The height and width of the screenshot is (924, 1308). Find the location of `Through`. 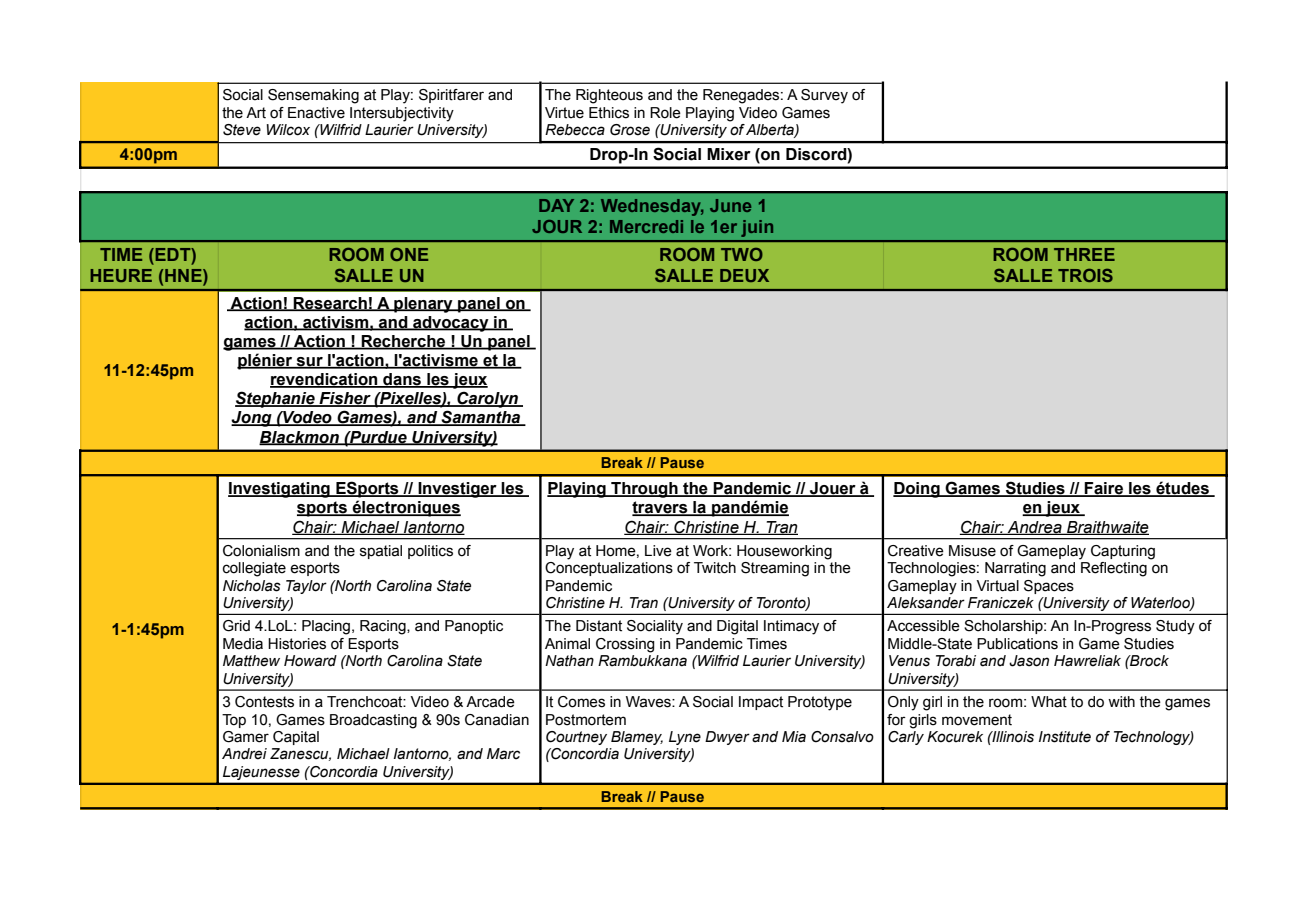

Through is located at coordinates (644, 490).
